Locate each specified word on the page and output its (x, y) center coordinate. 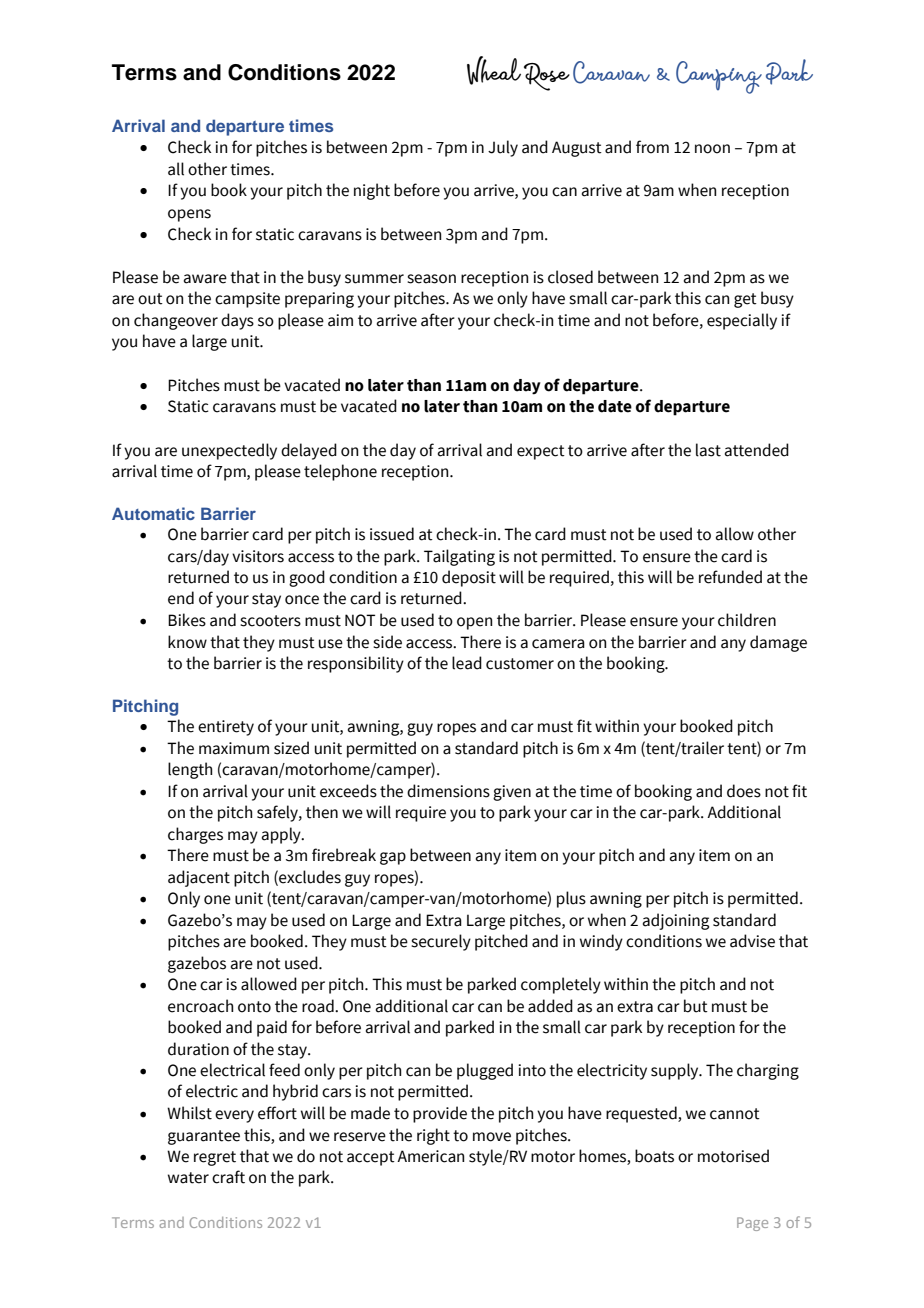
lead (467, 663)
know (187, 642)
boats (654, 1156)
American (430, 1156)
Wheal (494, 70)
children (747, 620)
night (372, 191)
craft (228, 1177)
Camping (719, 77)
